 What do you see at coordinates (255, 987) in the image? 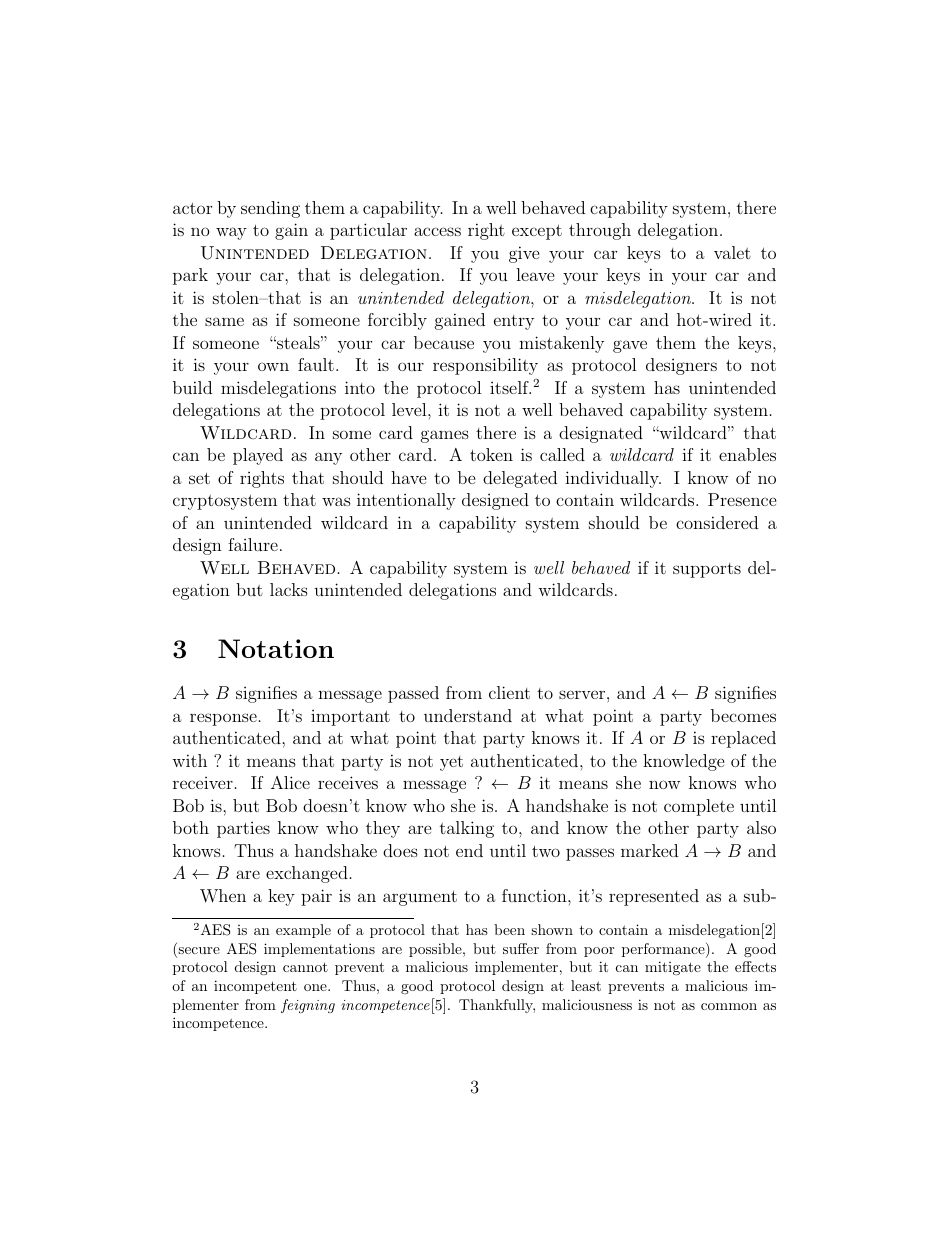
I see `incompetent` at bounding box center [255, 987].
